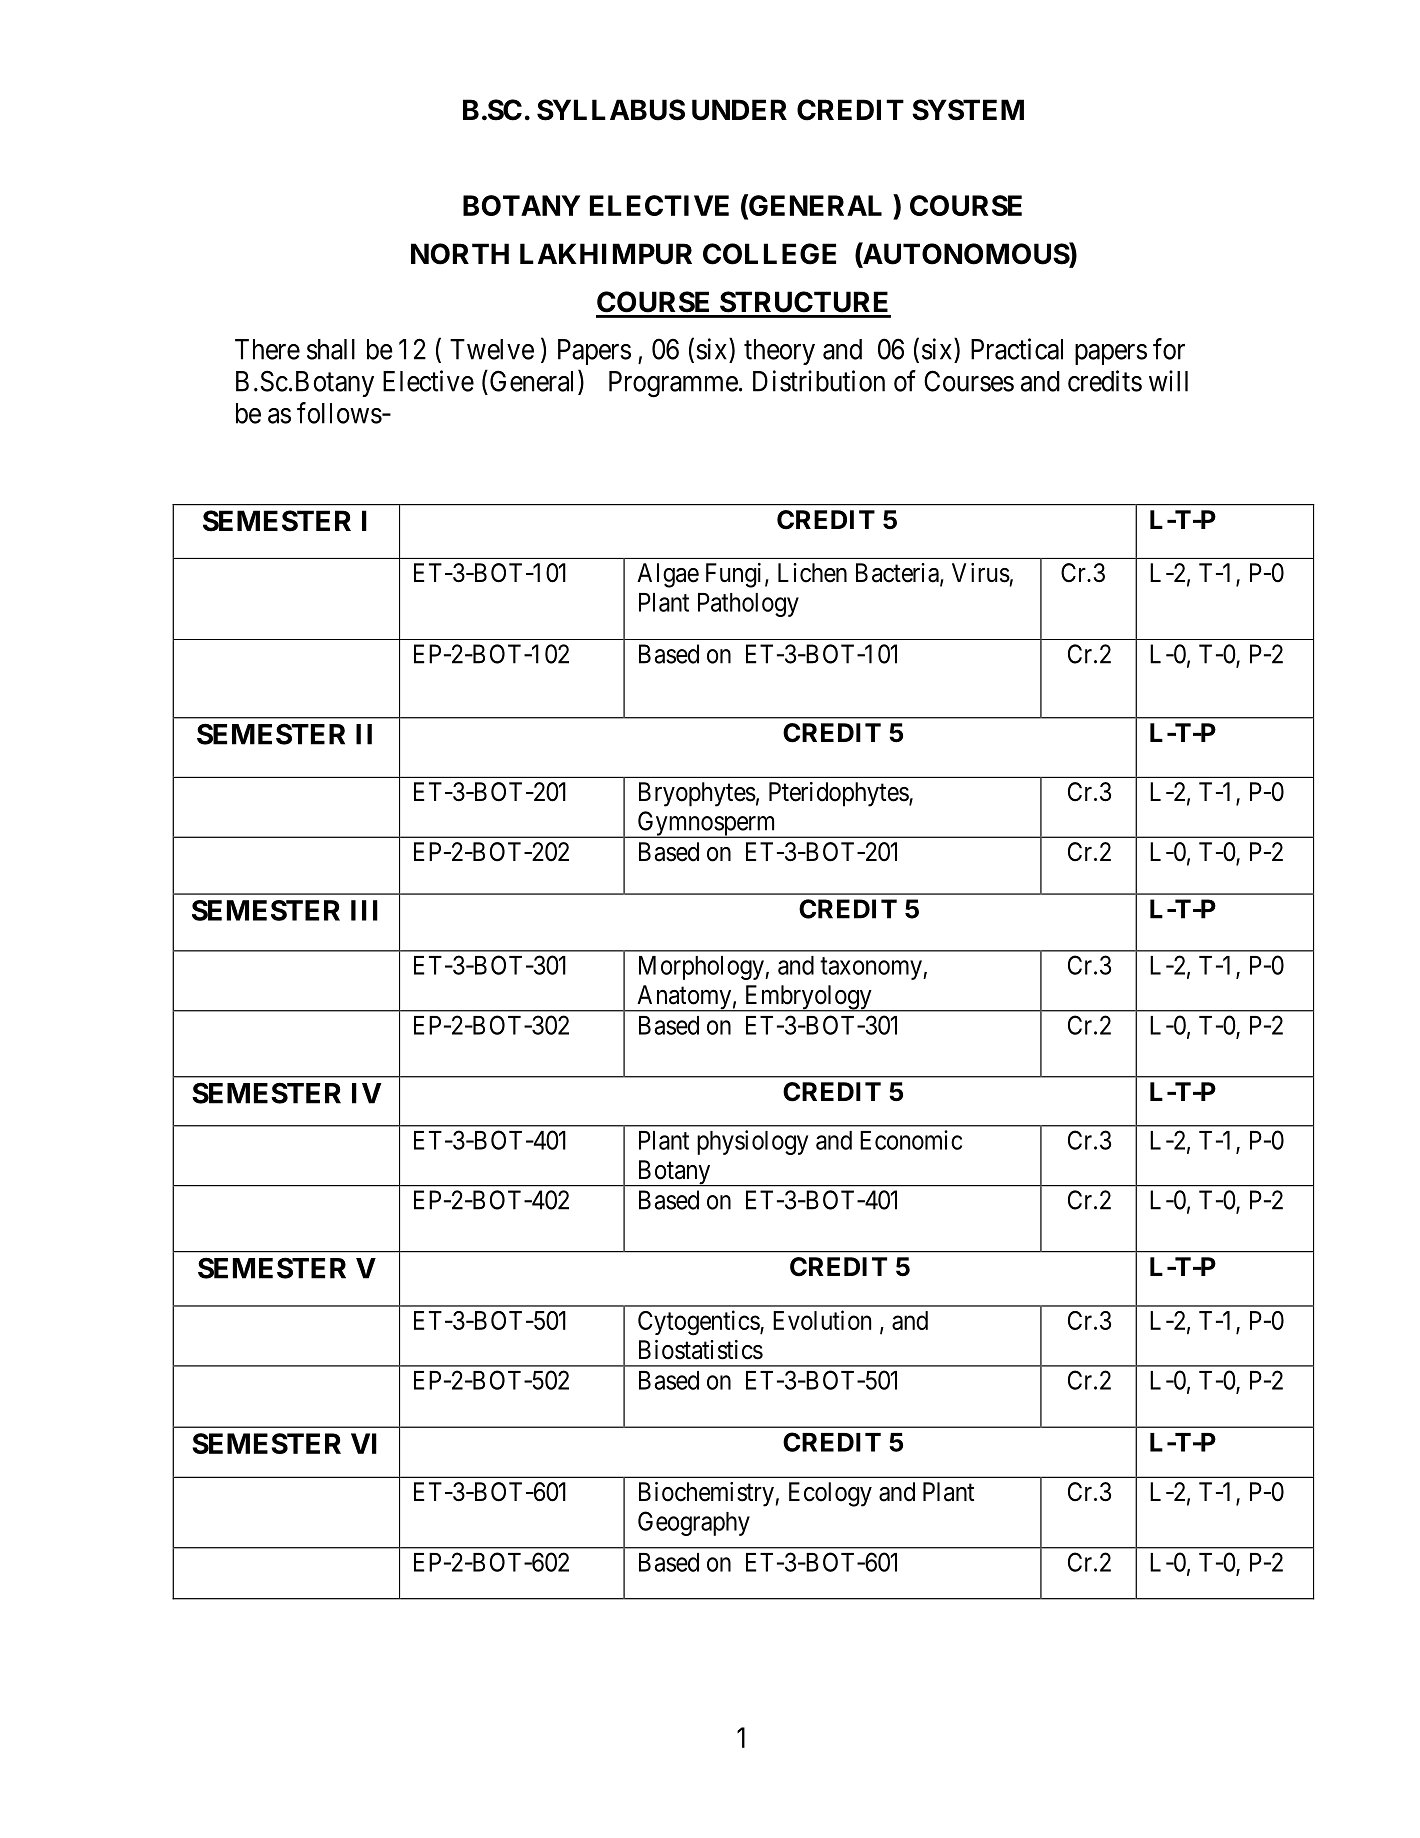 This document has height=1838, width=1420. What do you see at coordinates (364, 910) in the document?
I see `III` at bounding box center [364, 910].
